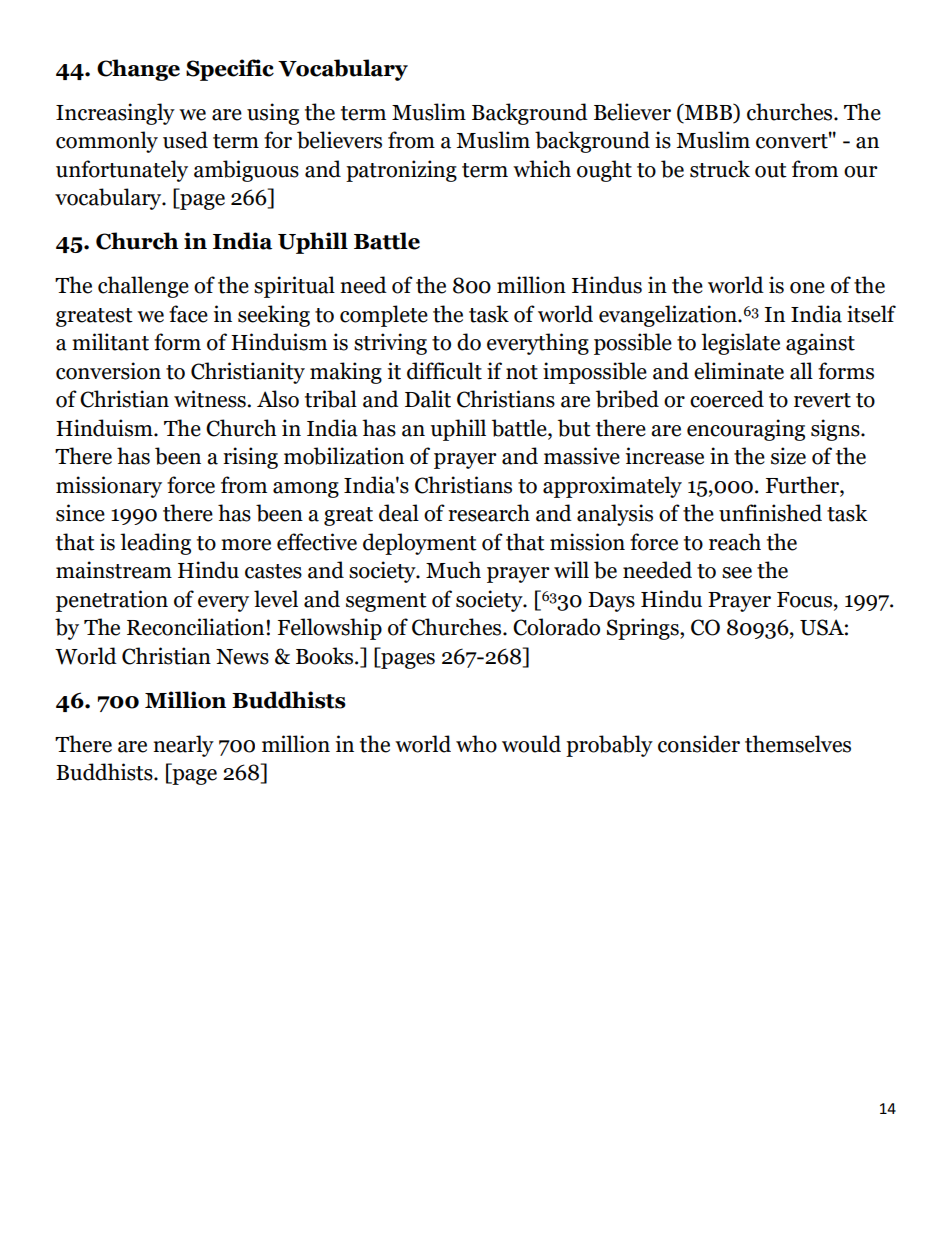 The image size is (952, 1233). I want to click on militant, so click(110, 342).
